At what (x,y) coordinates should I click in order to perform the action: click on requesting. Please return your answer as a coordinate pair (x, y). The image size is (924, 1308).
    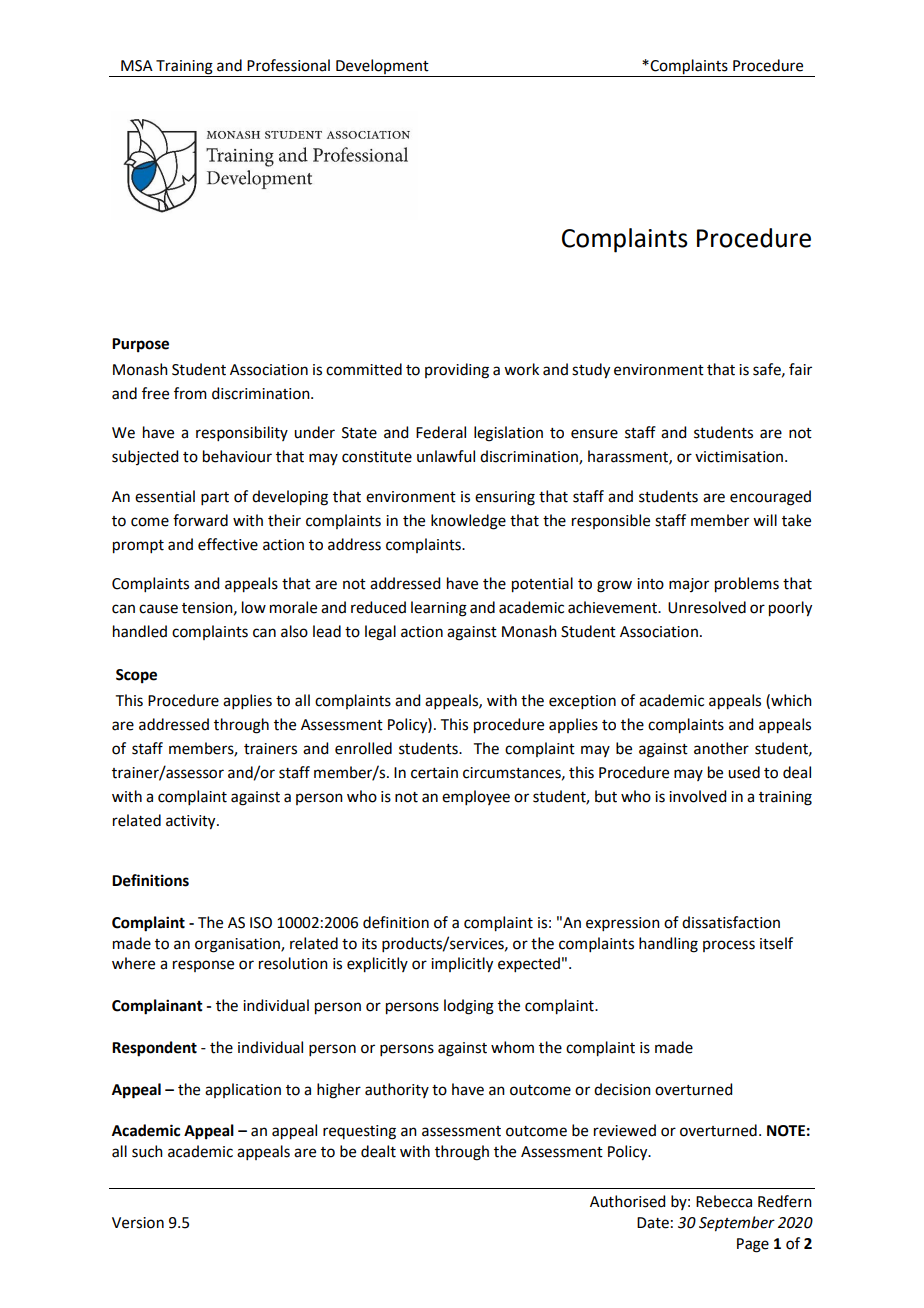
    Looking at the image, I should click on (359, 1132).
